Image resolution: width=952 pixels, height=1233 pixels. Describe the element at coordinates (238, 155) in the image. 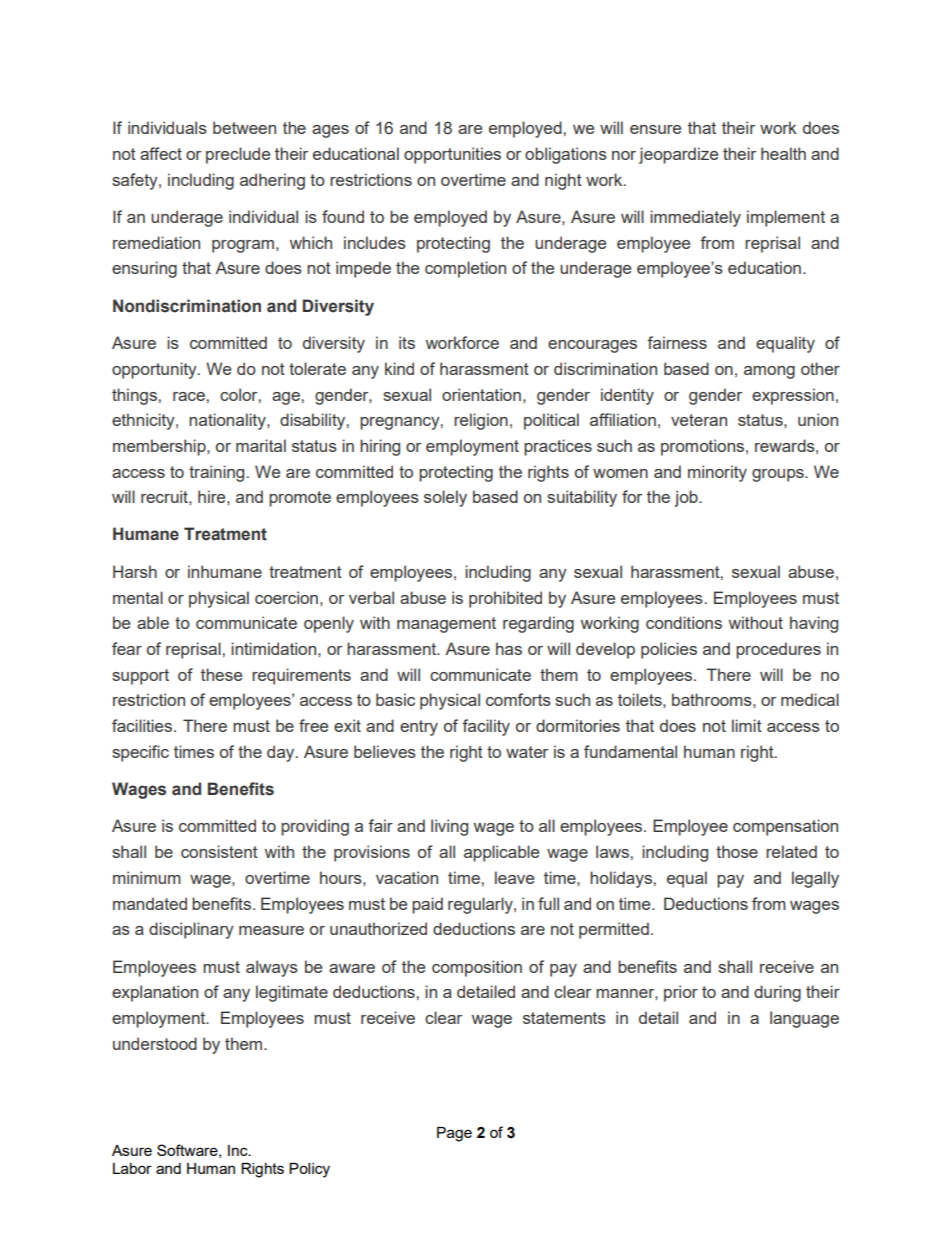

I see `preclude` at that location.
